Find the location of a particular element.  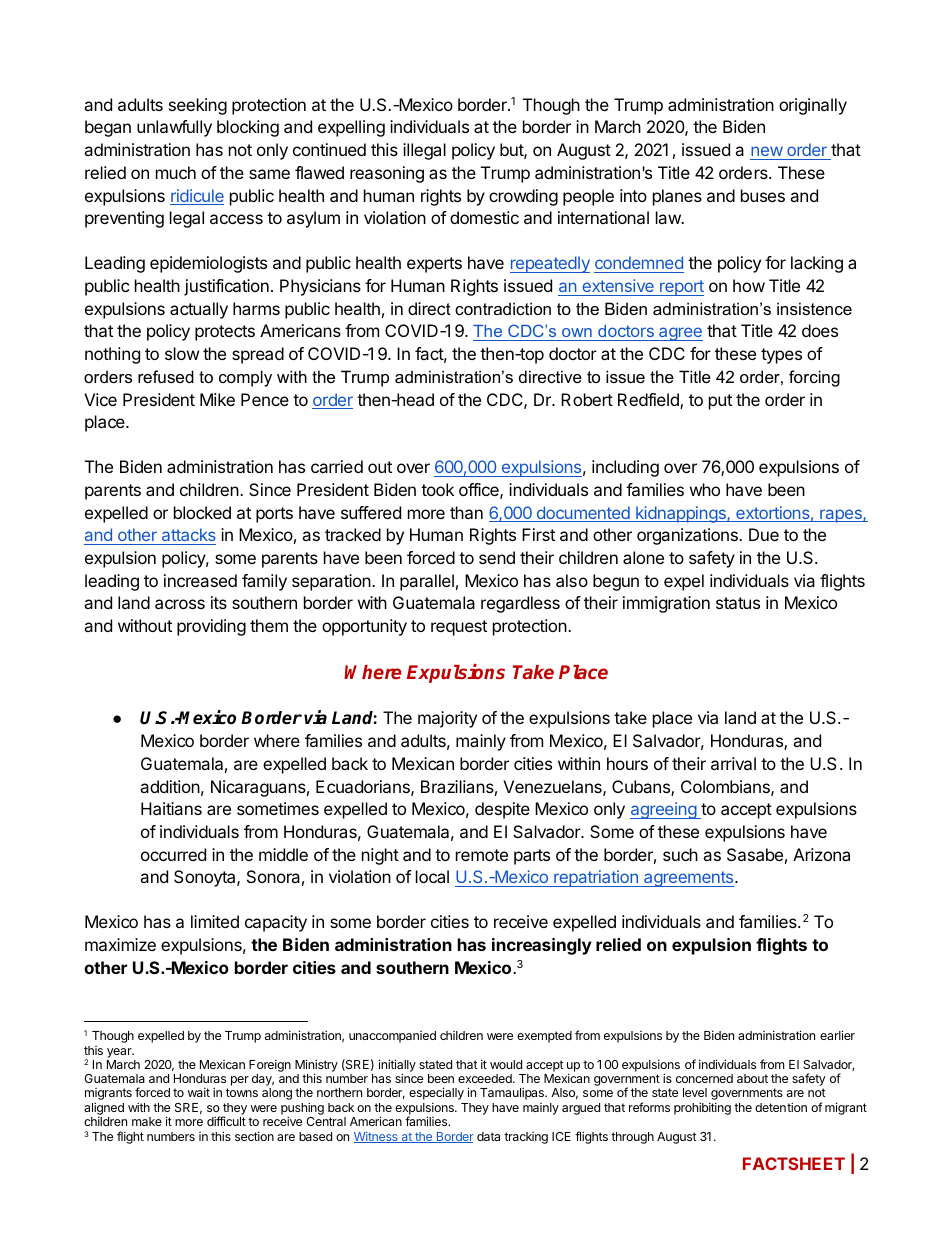

wait is located at coordinates (199, 1092).
